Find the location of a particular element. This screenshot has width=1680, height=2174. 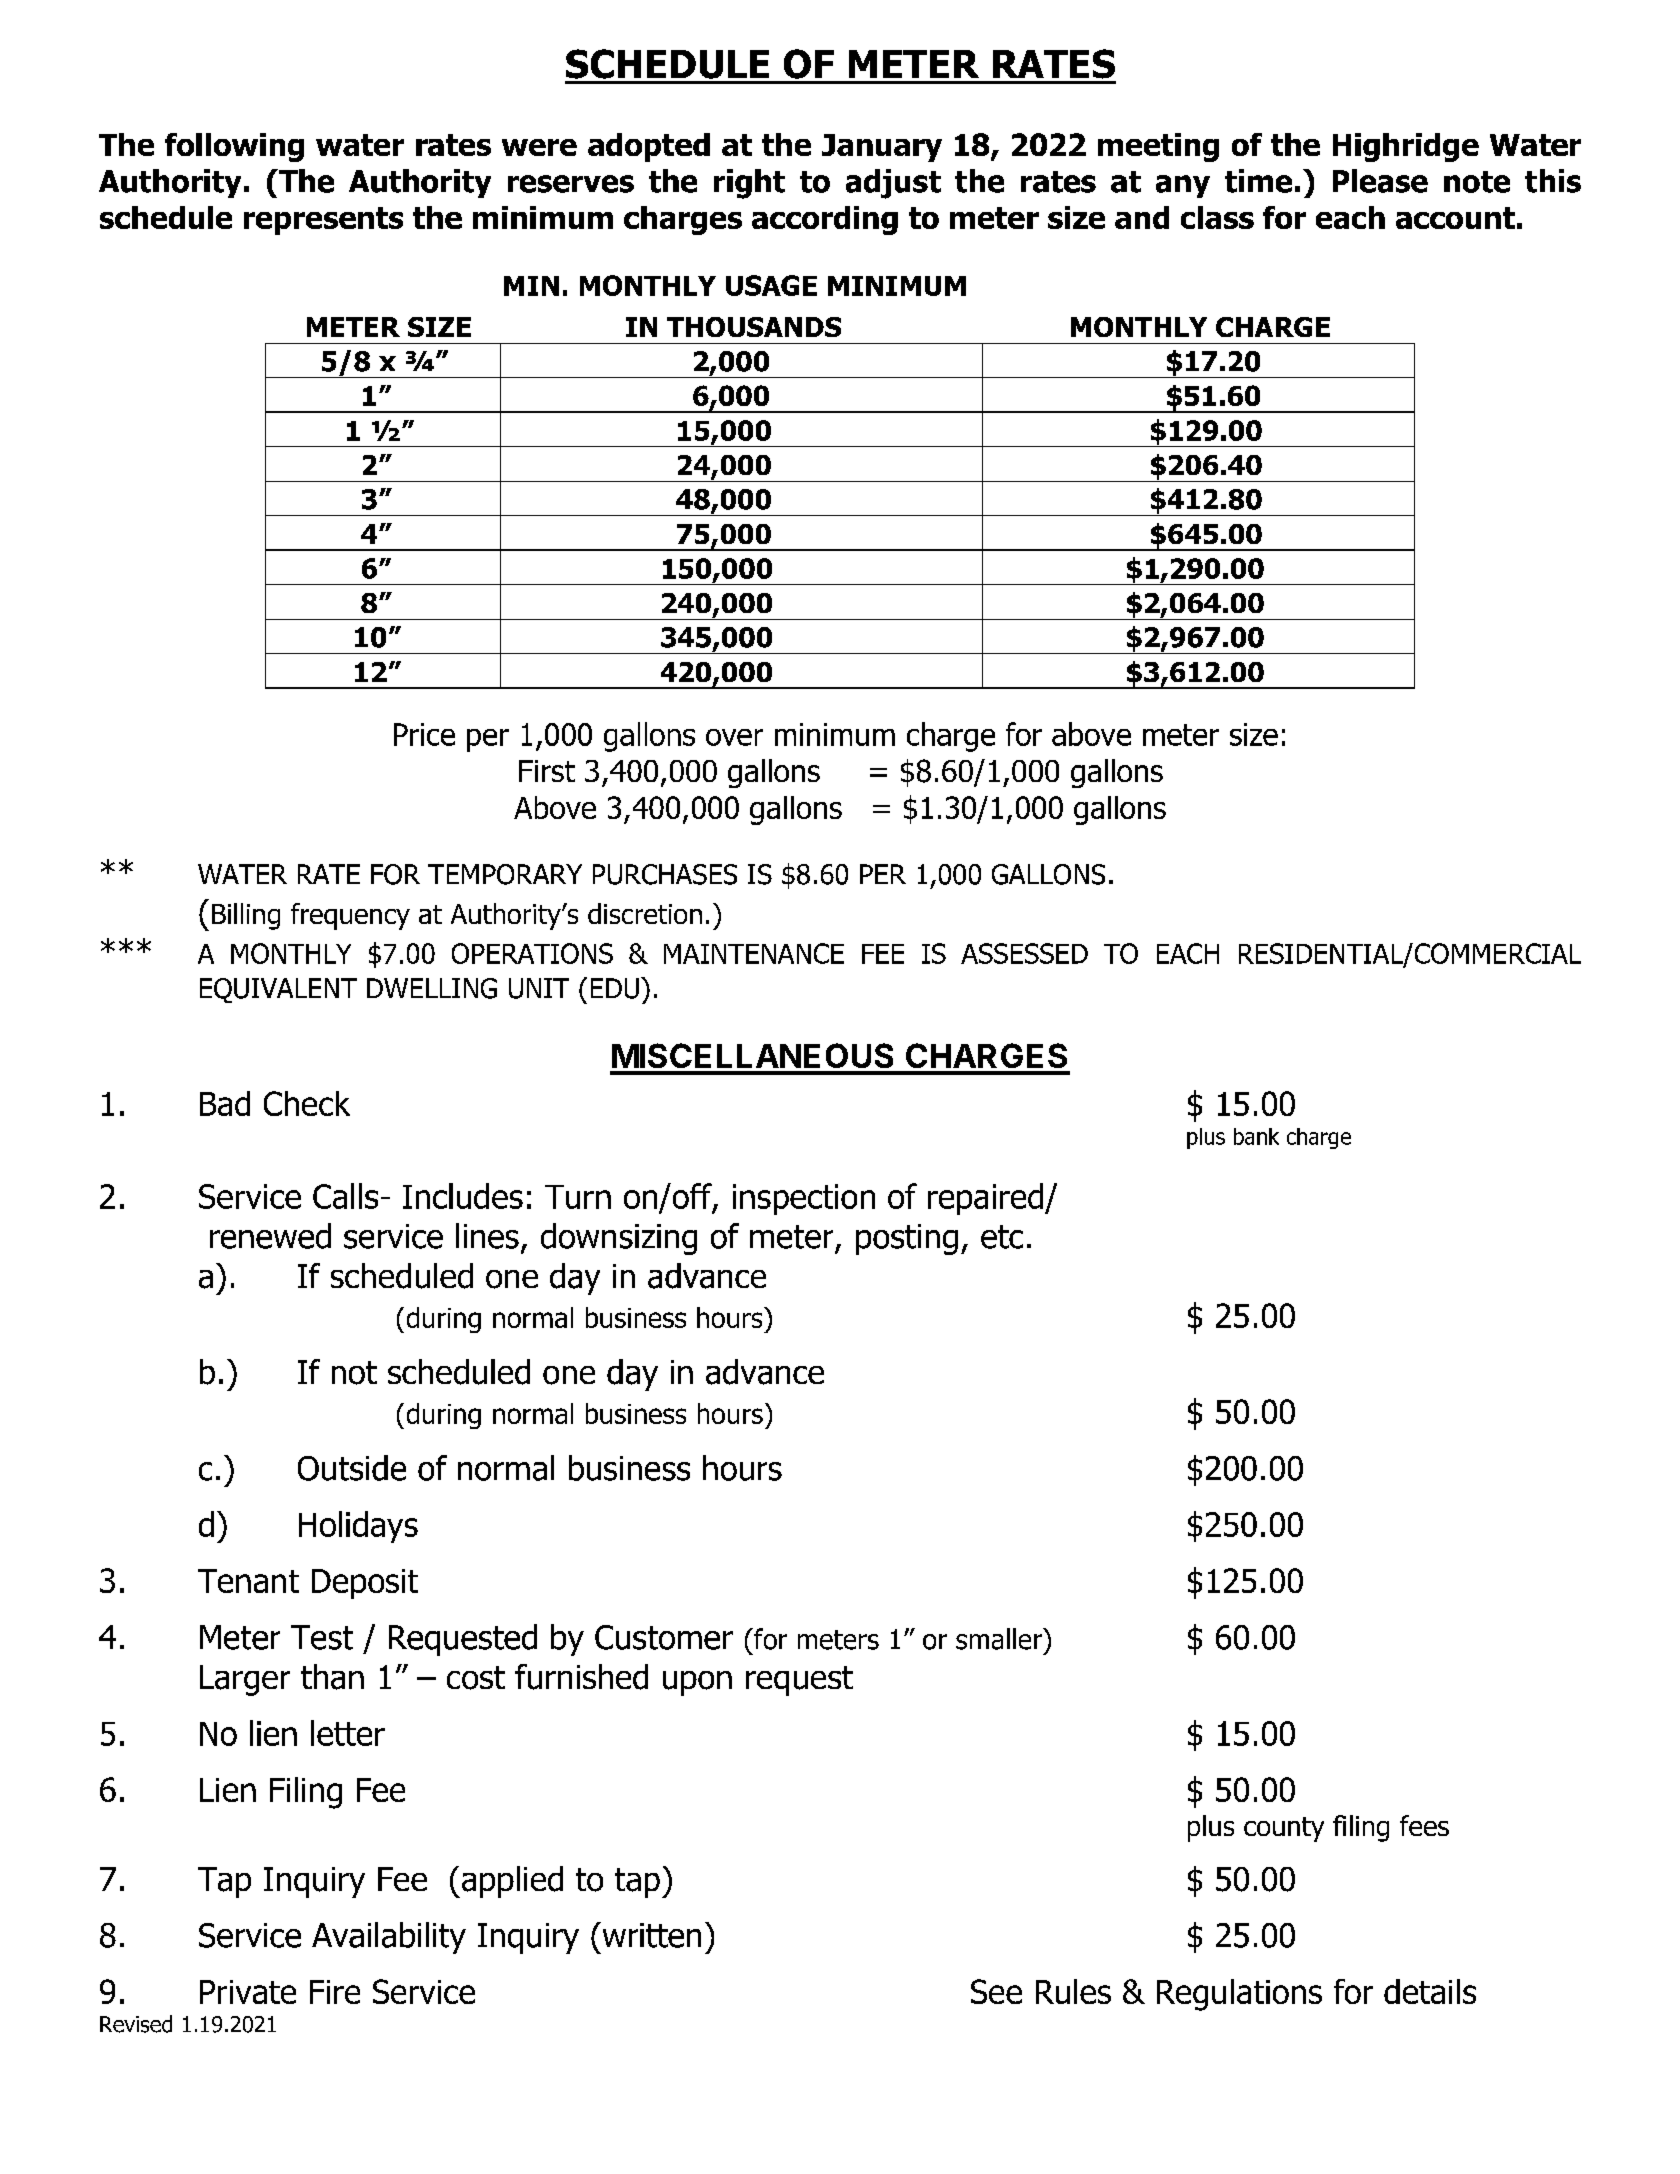

Check is located at coordinates (307, 1103).
